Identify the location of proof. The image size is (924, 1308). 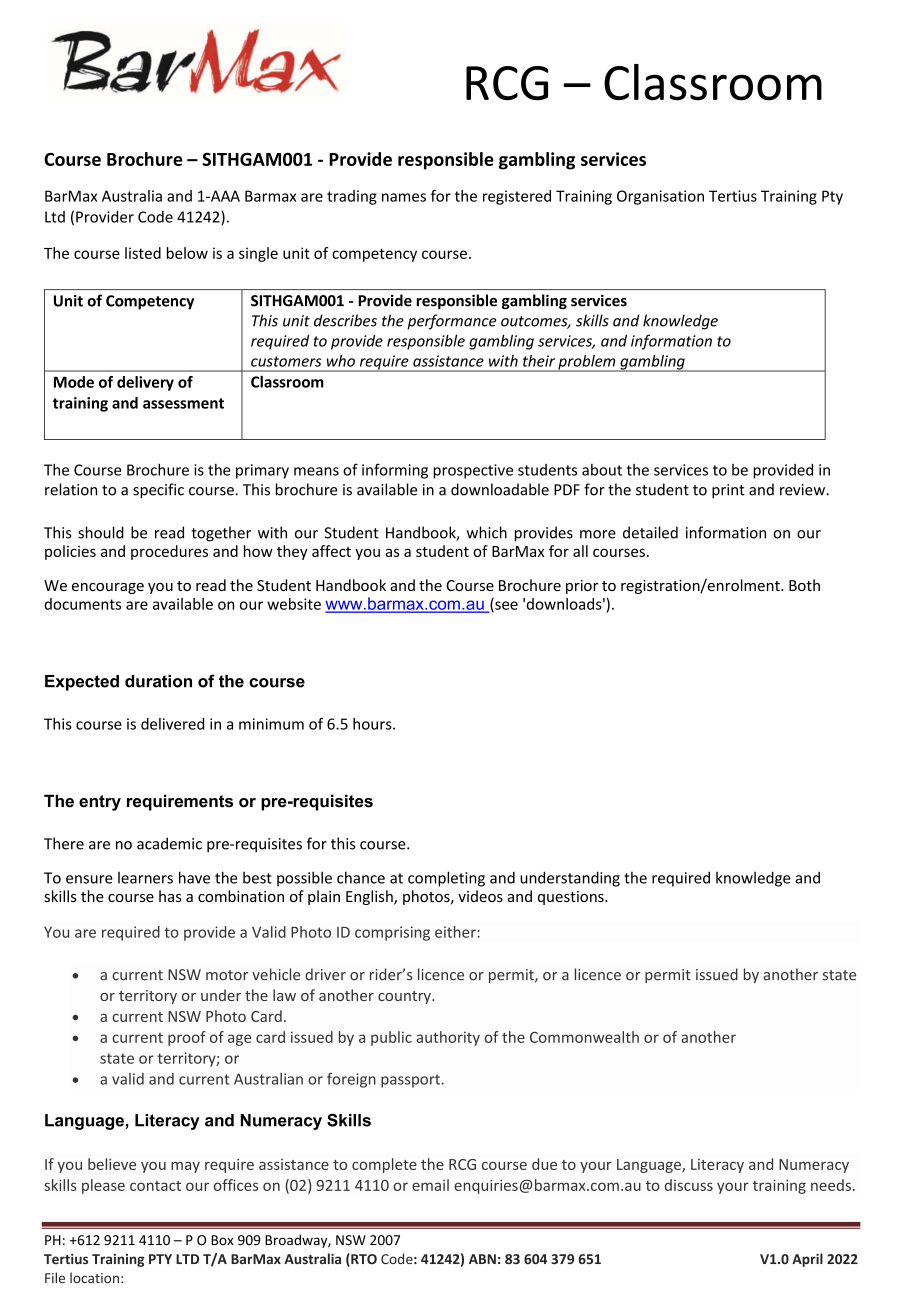
(187, 1038).
